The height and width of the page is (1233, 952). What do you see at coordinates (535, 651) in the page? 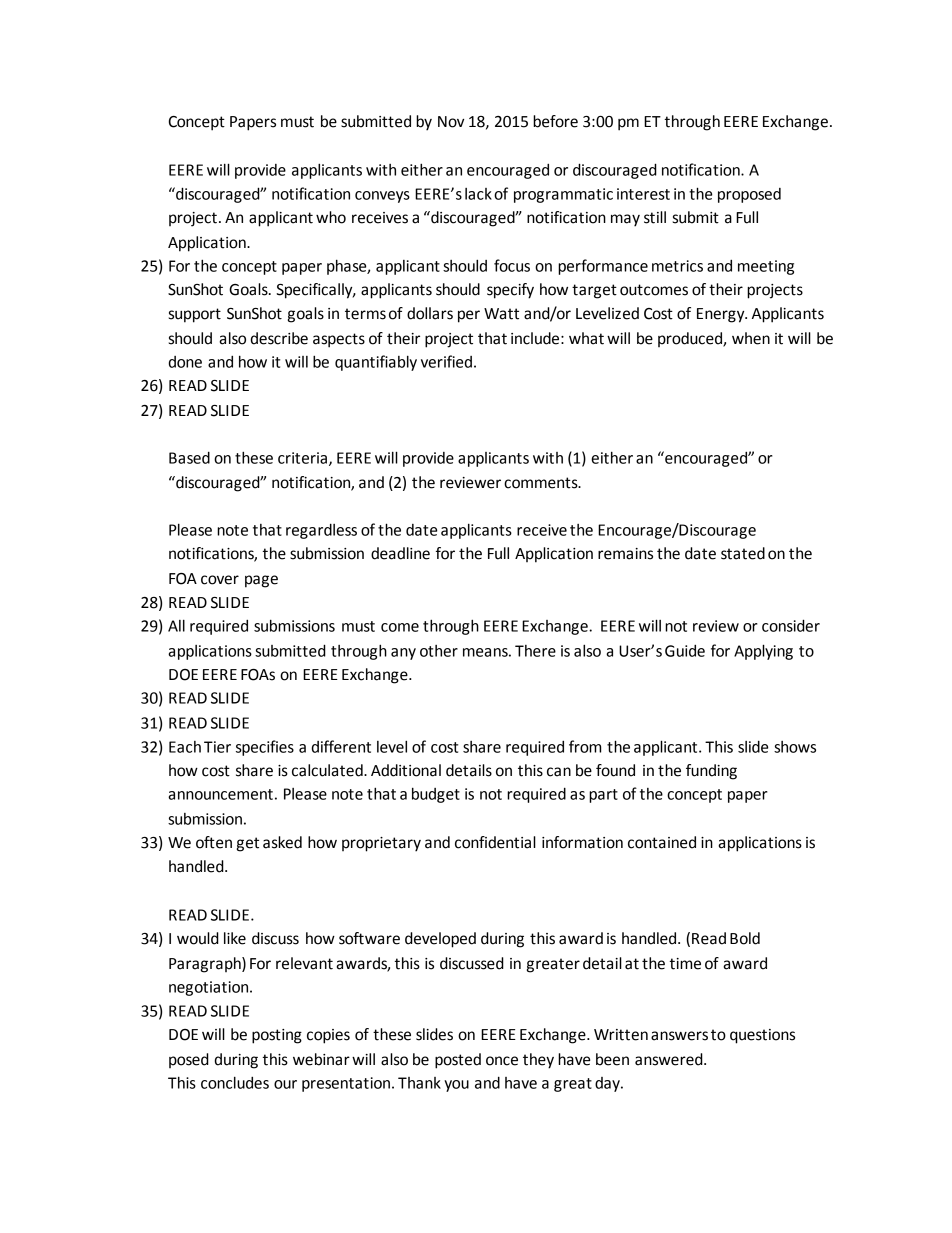
I see `There` at bounding box center [535, 651].
